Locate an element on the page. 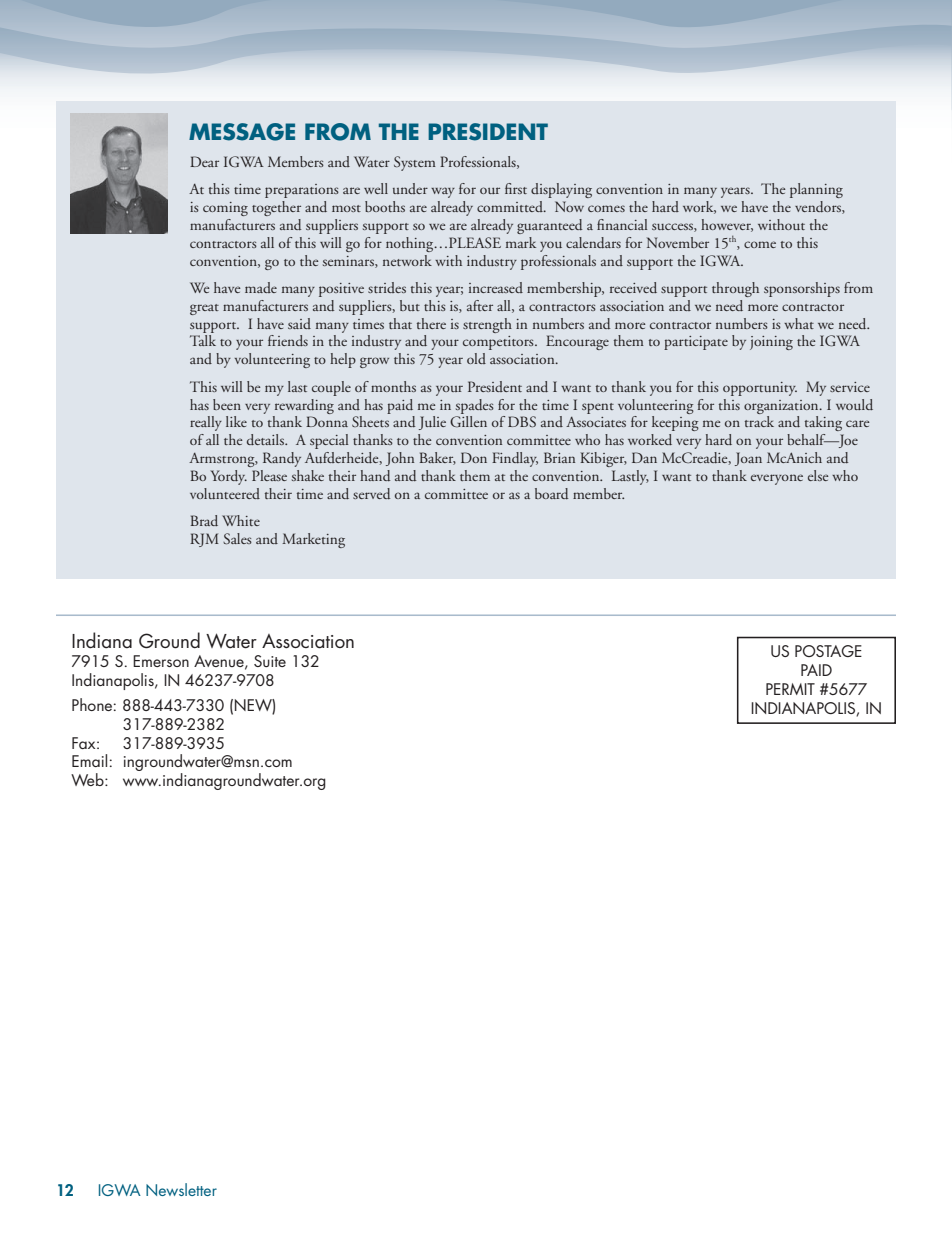 The height and width of the image is (1233, 952). Brad is located at coordinates (204, 520).
